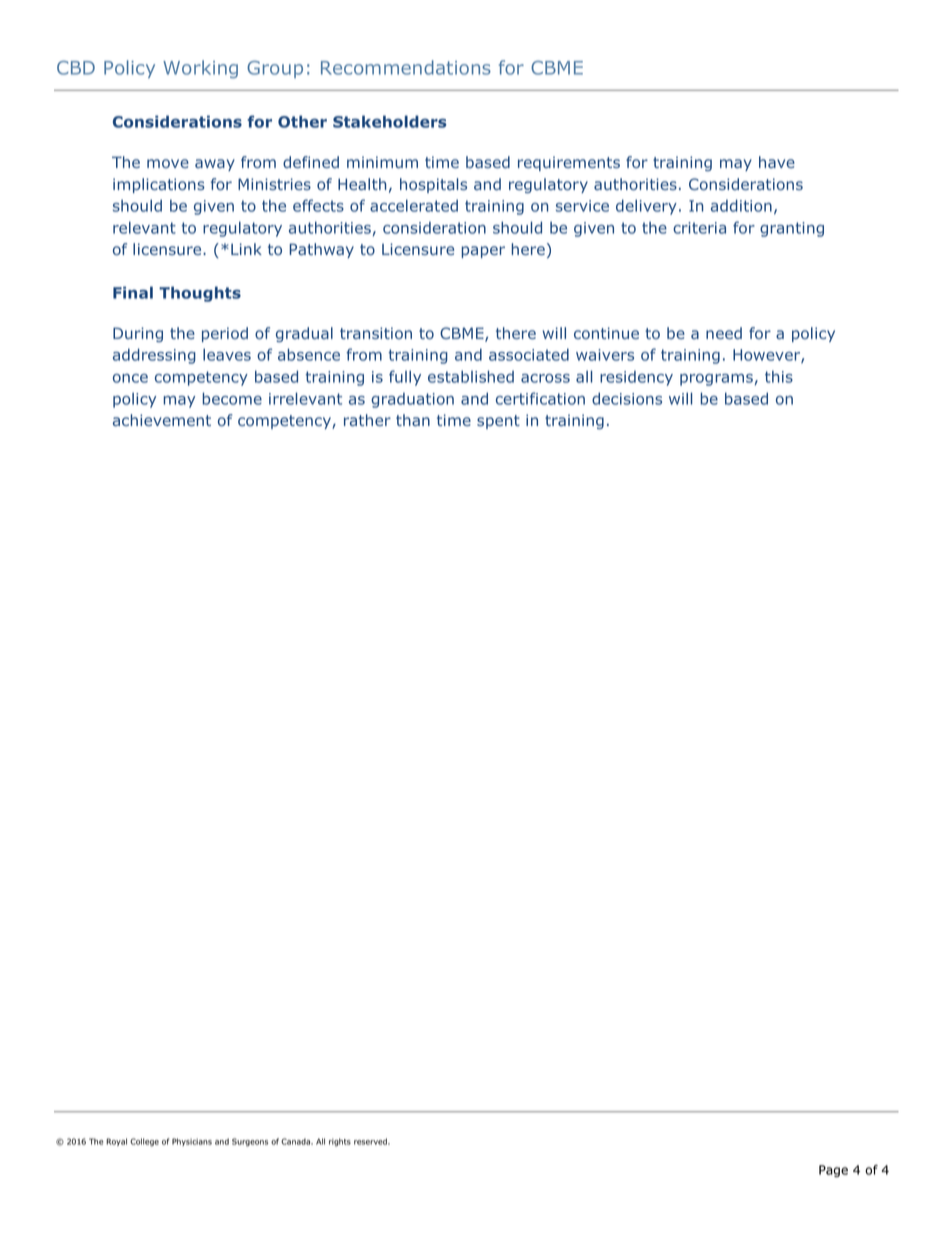  What do you see at coordinates (144, 1142) in the screenshot?
I see `College` at bounding box center [144, 1142].
